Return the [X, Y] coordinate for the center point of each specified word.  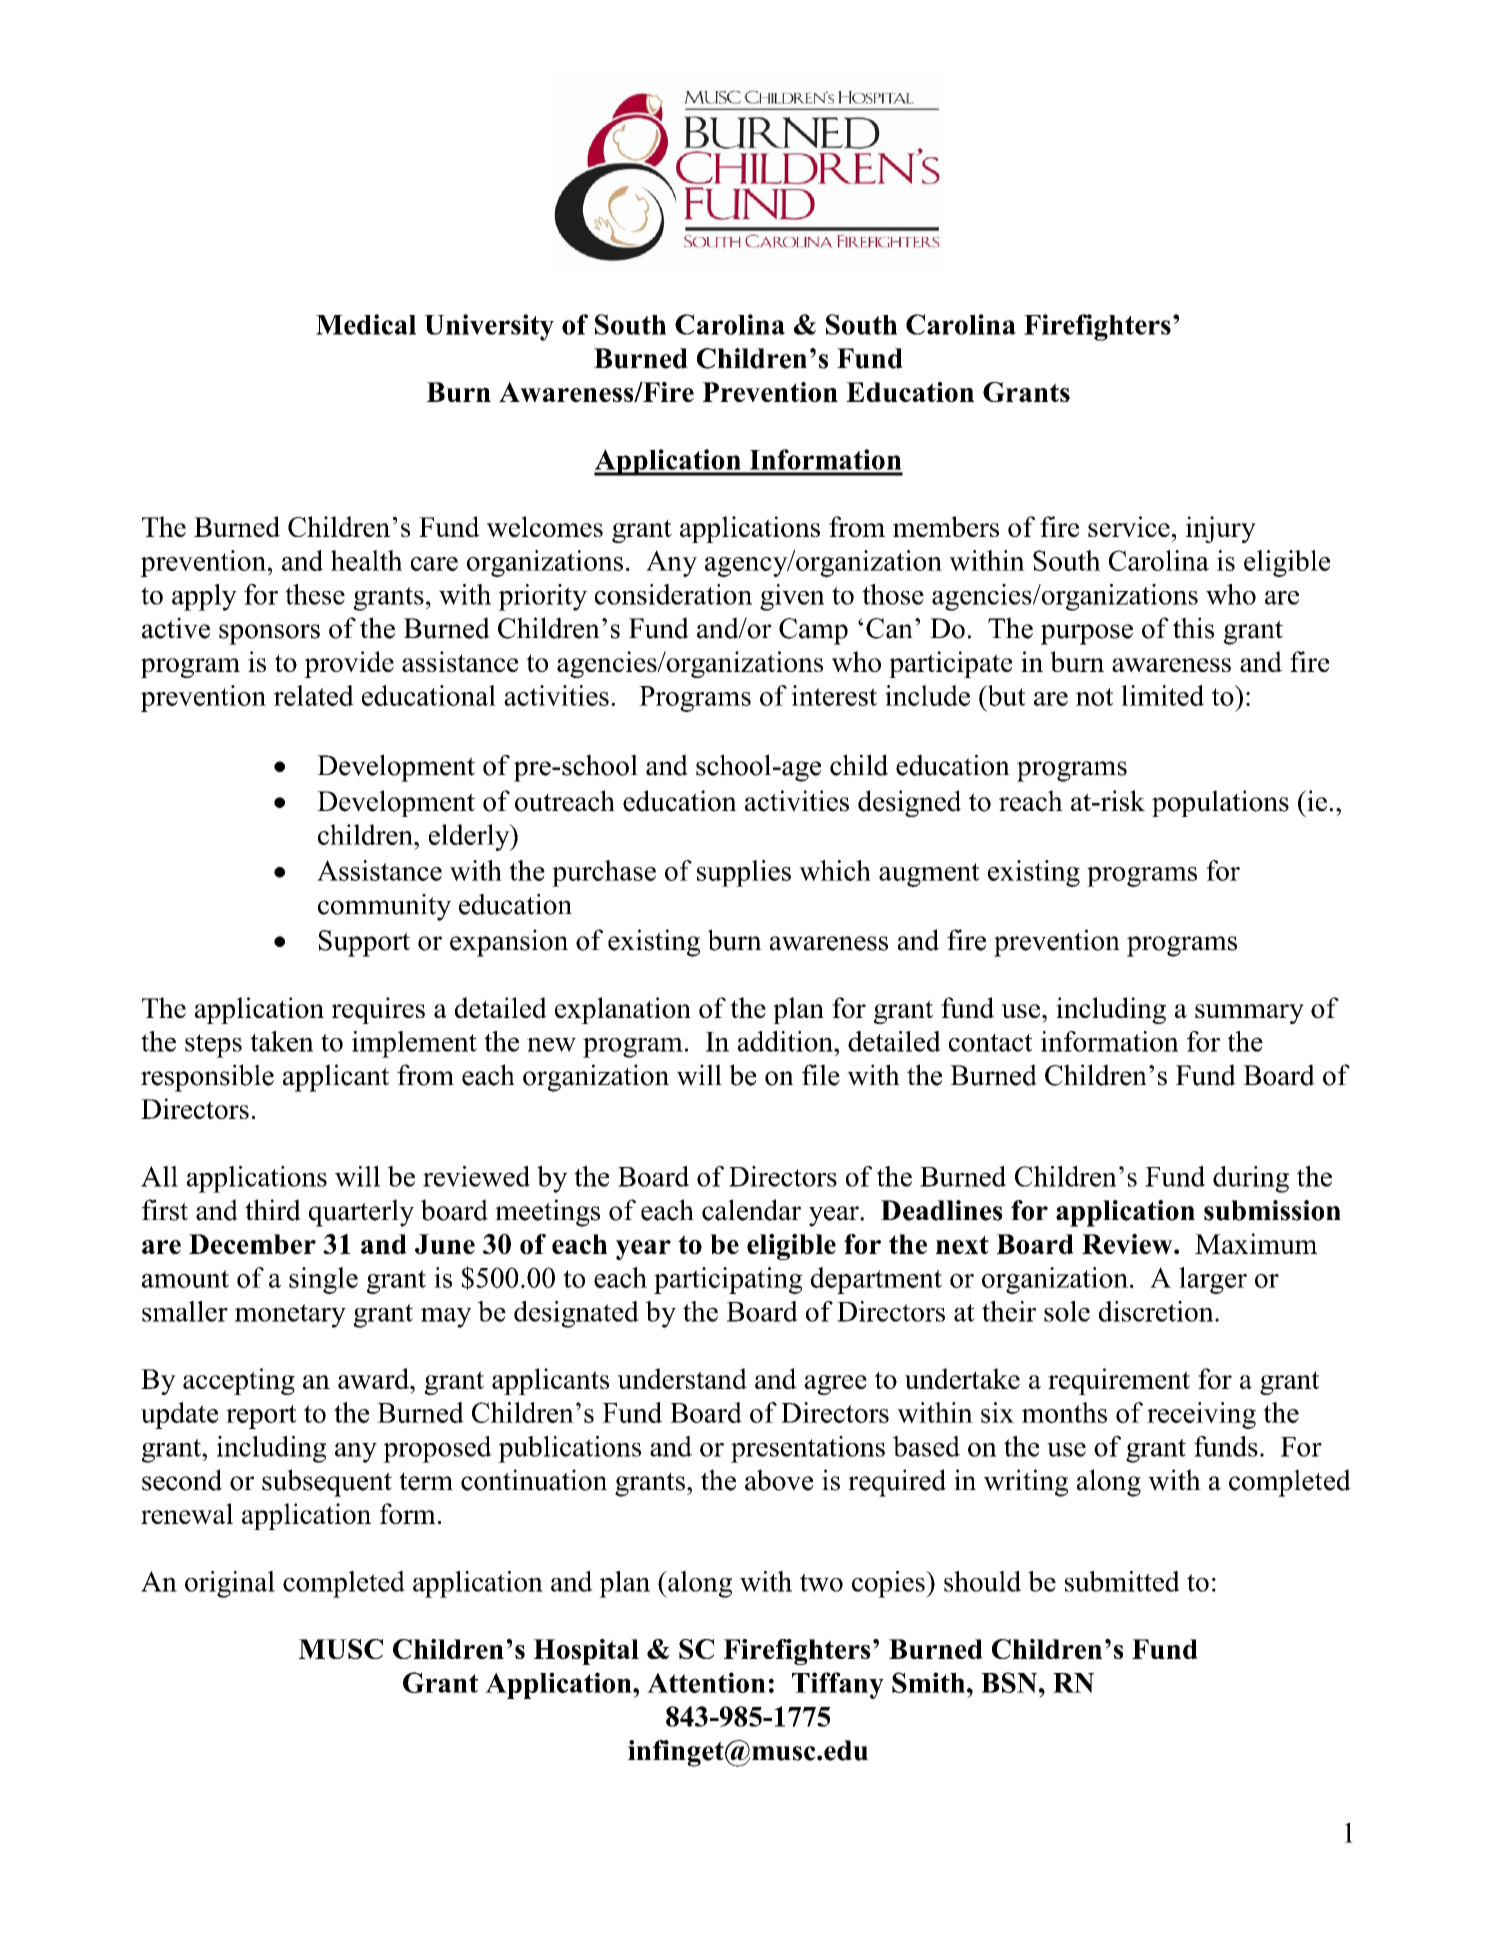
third [273, 1210]
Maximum [1256, 1243]
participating [728, 1280]
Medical [366, 324]
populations [1220, 803]
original [230, 1584]
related [314, 695]
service [1129, 526]
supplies [744, 873]
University [489, 327]
